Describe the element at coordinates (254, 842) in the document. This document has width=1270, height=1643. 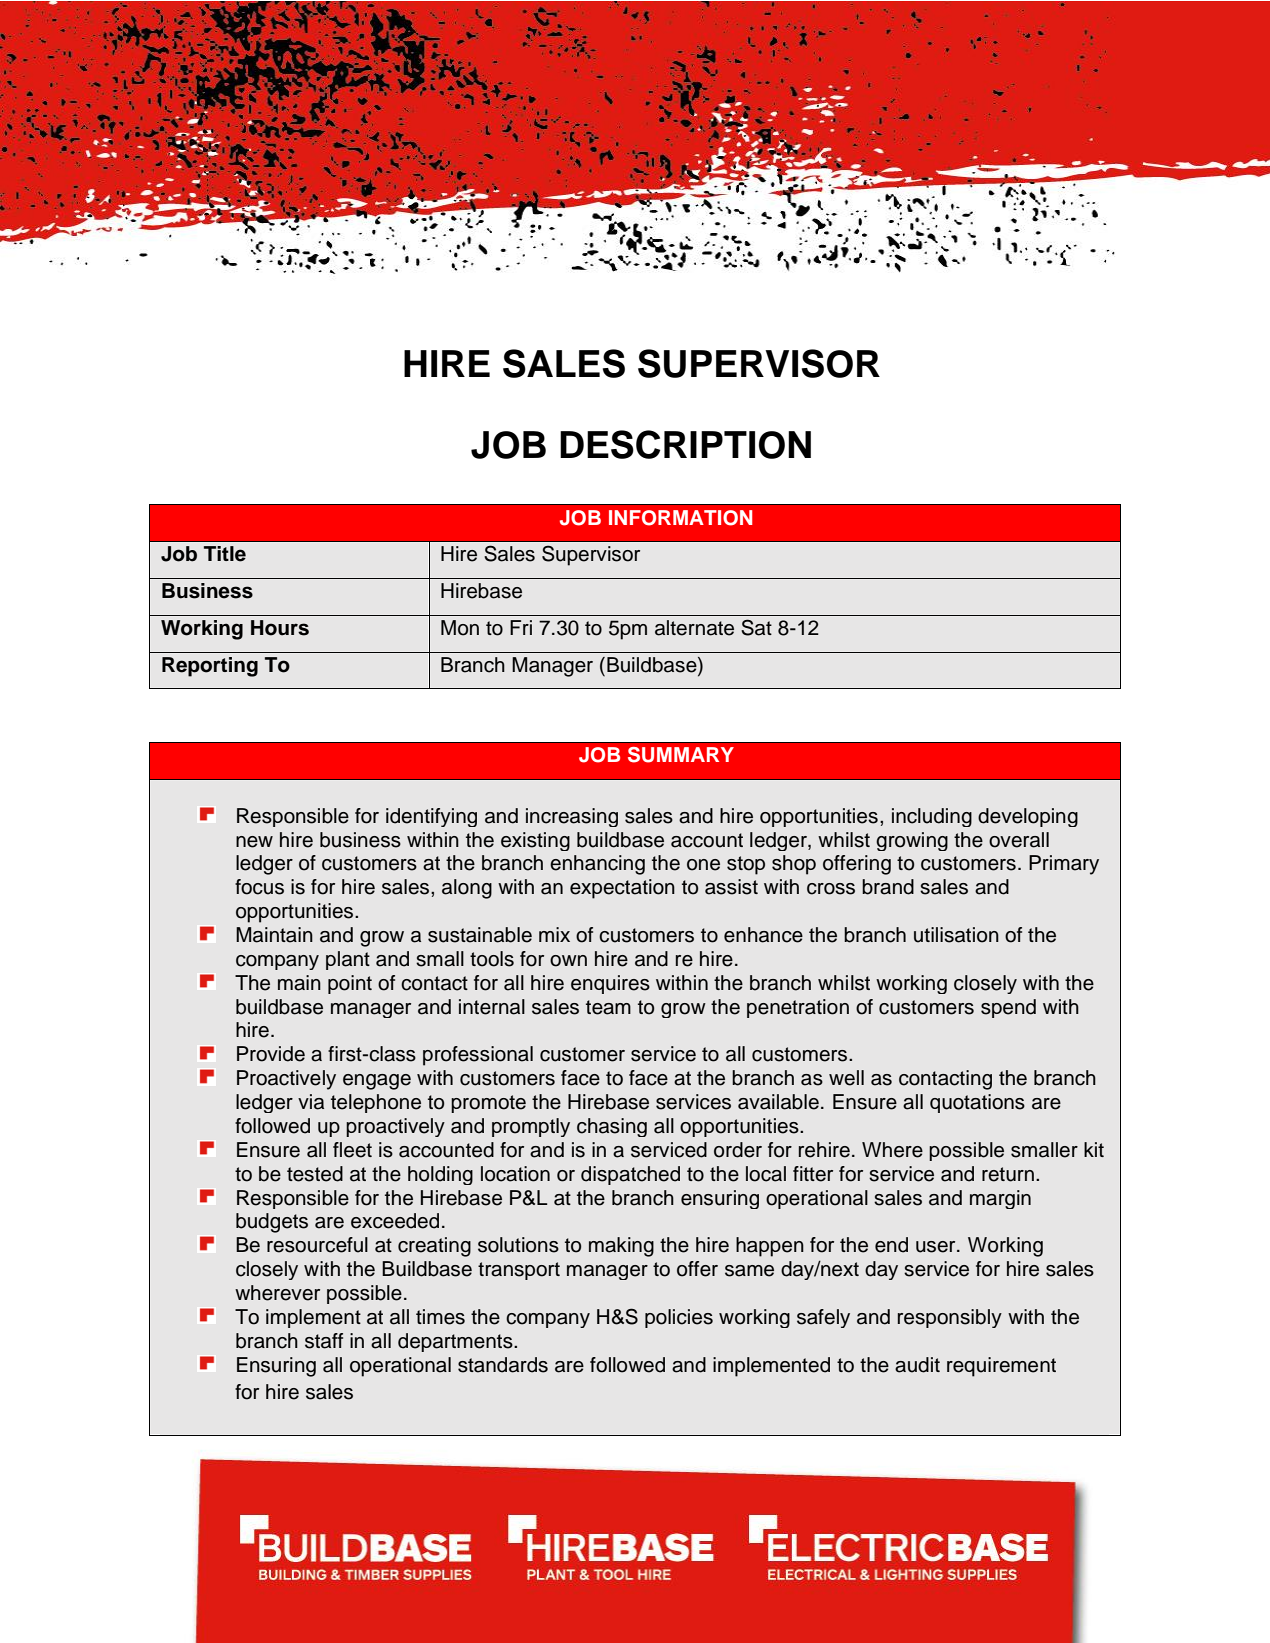
I see `new` at that location.
